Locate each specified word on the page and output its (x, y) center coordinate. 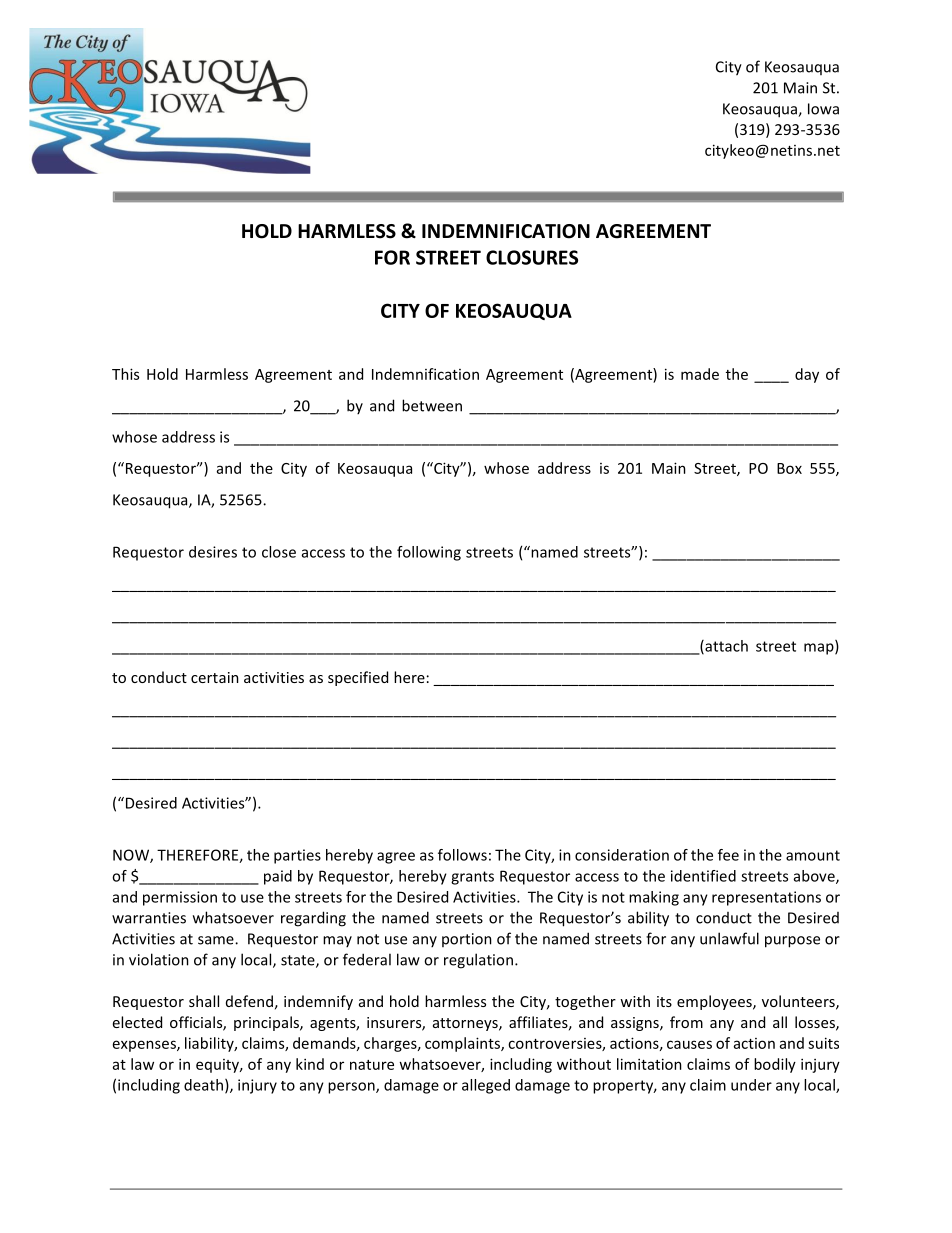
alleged (486, 1086)
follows (462, 855)
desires (213, 552)
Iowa (823, 109)
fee (728, 855)
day (807, 375)
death (203, 1085)
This (125, 374)
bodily (775, 1065)
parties (297, 856)
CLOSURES (532, 257)
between (432, 405)
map (820, 649)
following (429, 553)
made (700, 374)
